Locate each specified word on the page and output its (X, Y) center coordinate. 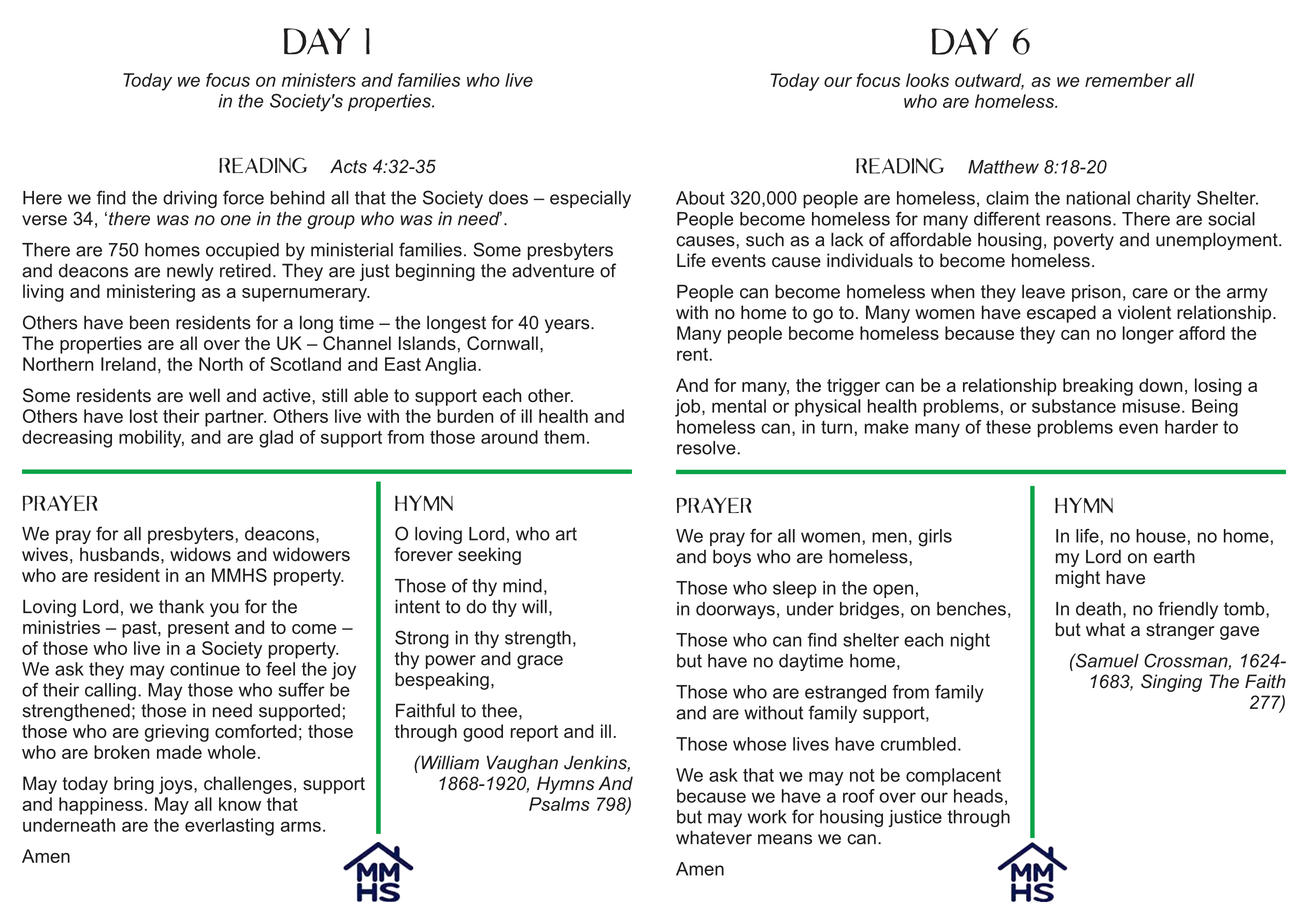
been (149, 322)
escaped (1061, 314)
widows (200, 554)
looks (927, 80)
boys (732, 558)
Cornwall (502, 343)
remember (1128, 80)
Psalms (559, 804)
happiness (101, 806)
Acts (348, 166)
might (1078, 579)
